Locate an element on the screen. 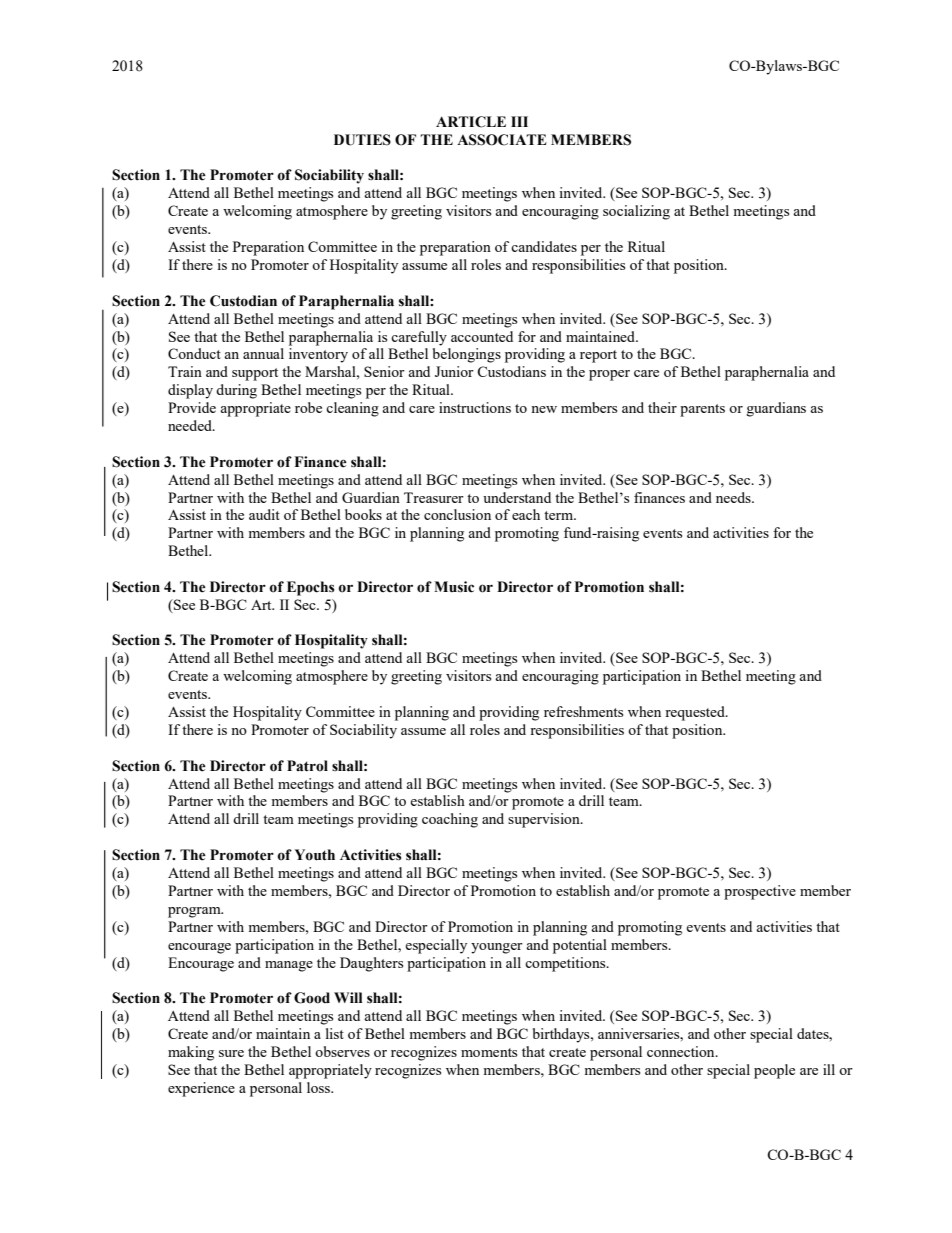 This screenshot has height=1233, width=952. instructions is located at coordinates (475, 407).
